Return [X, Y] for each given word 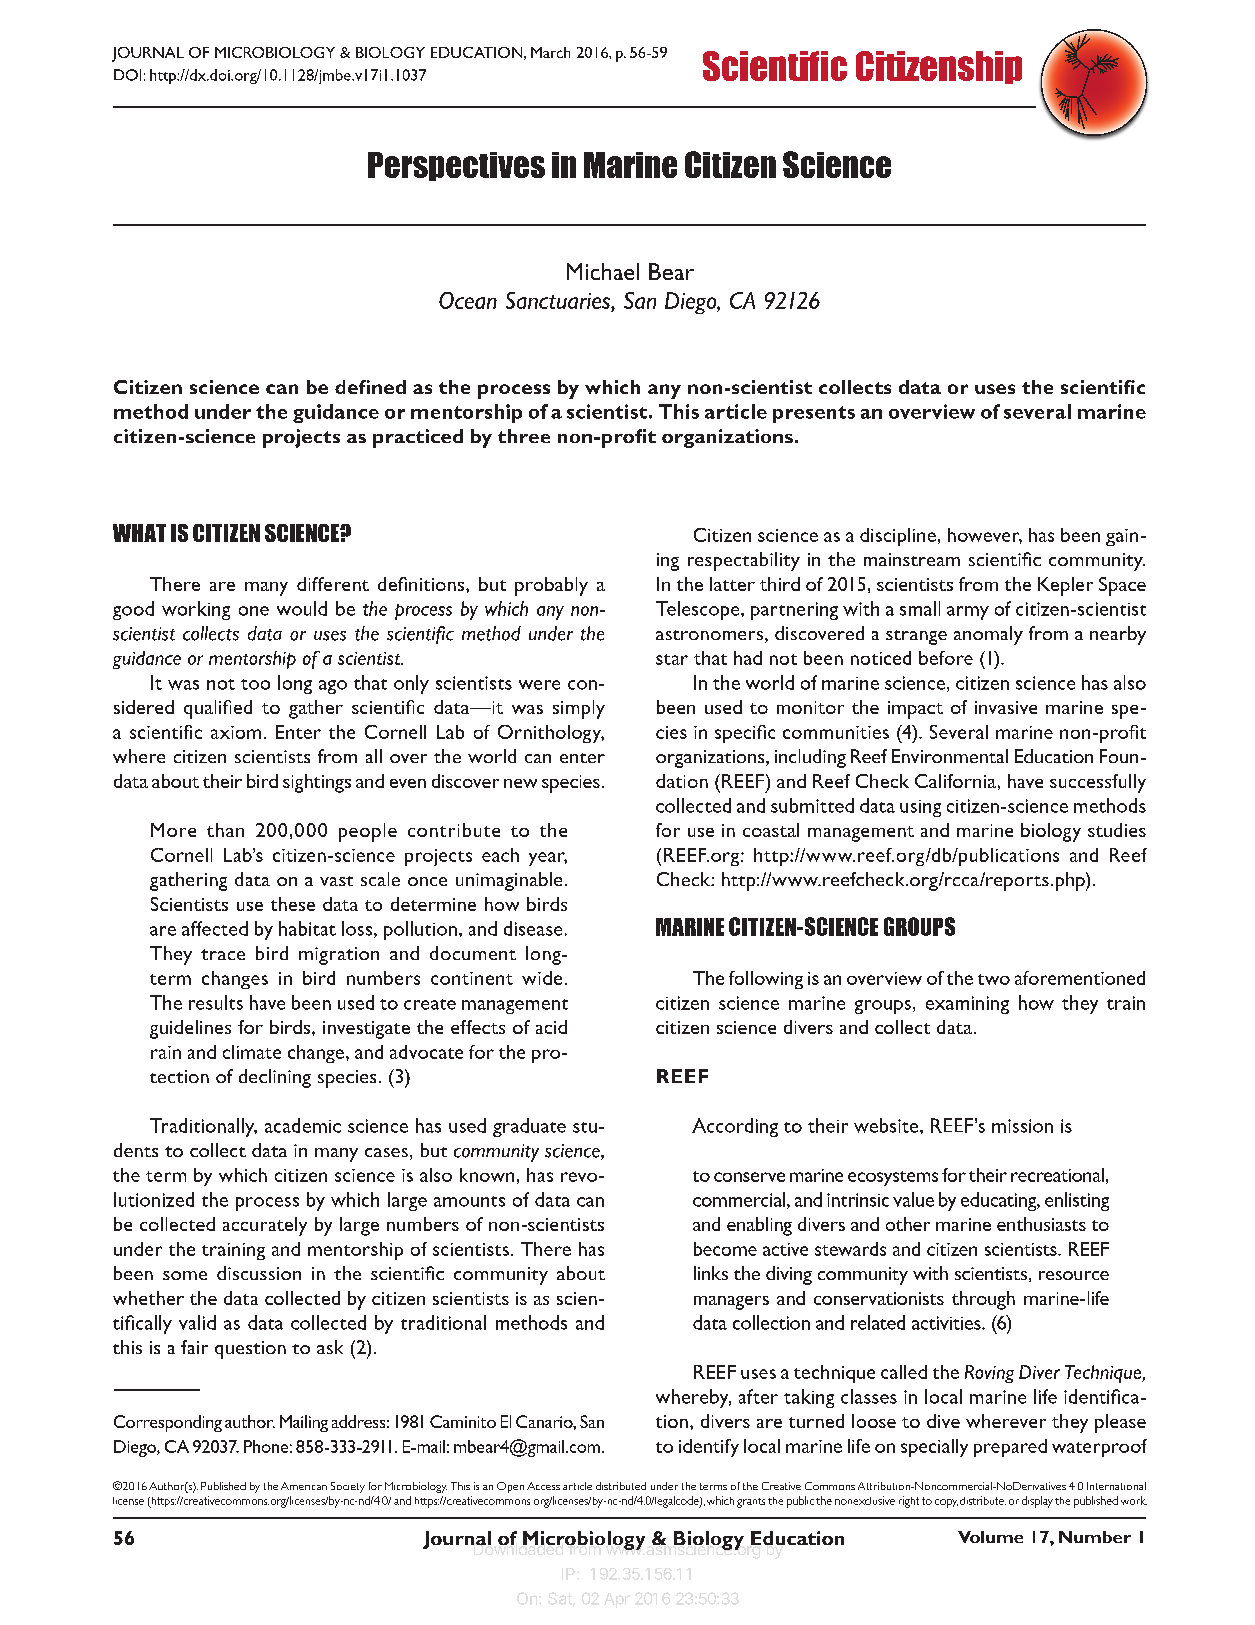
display [1037, 1502]
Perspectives [456, 166]
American [304, 1486]
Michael [603, 271]
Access [543, 1486]
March [550, 52]
